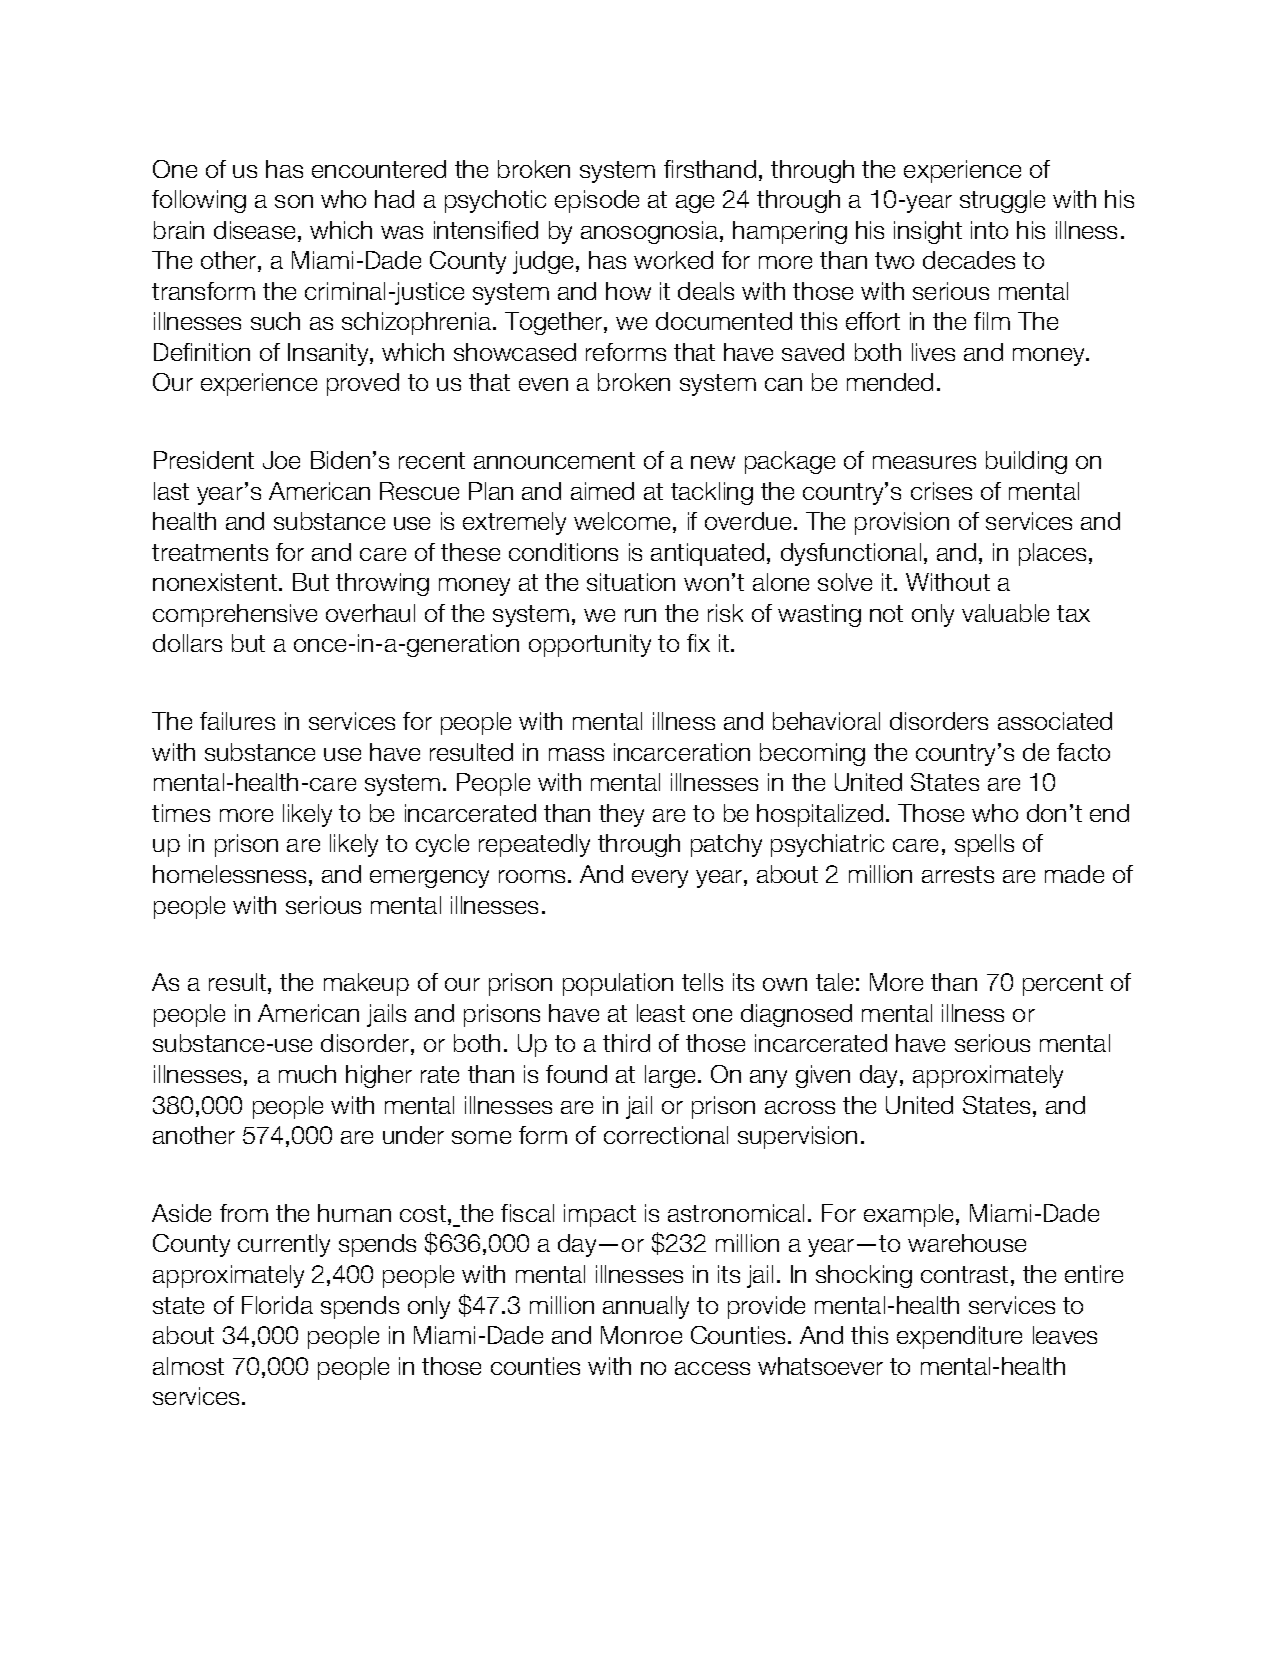 The width and height of the image is (1288, 1667). What do you see at coordinates (254, 230) in the image?
I see `disease` at bounding box center [254, 230].
